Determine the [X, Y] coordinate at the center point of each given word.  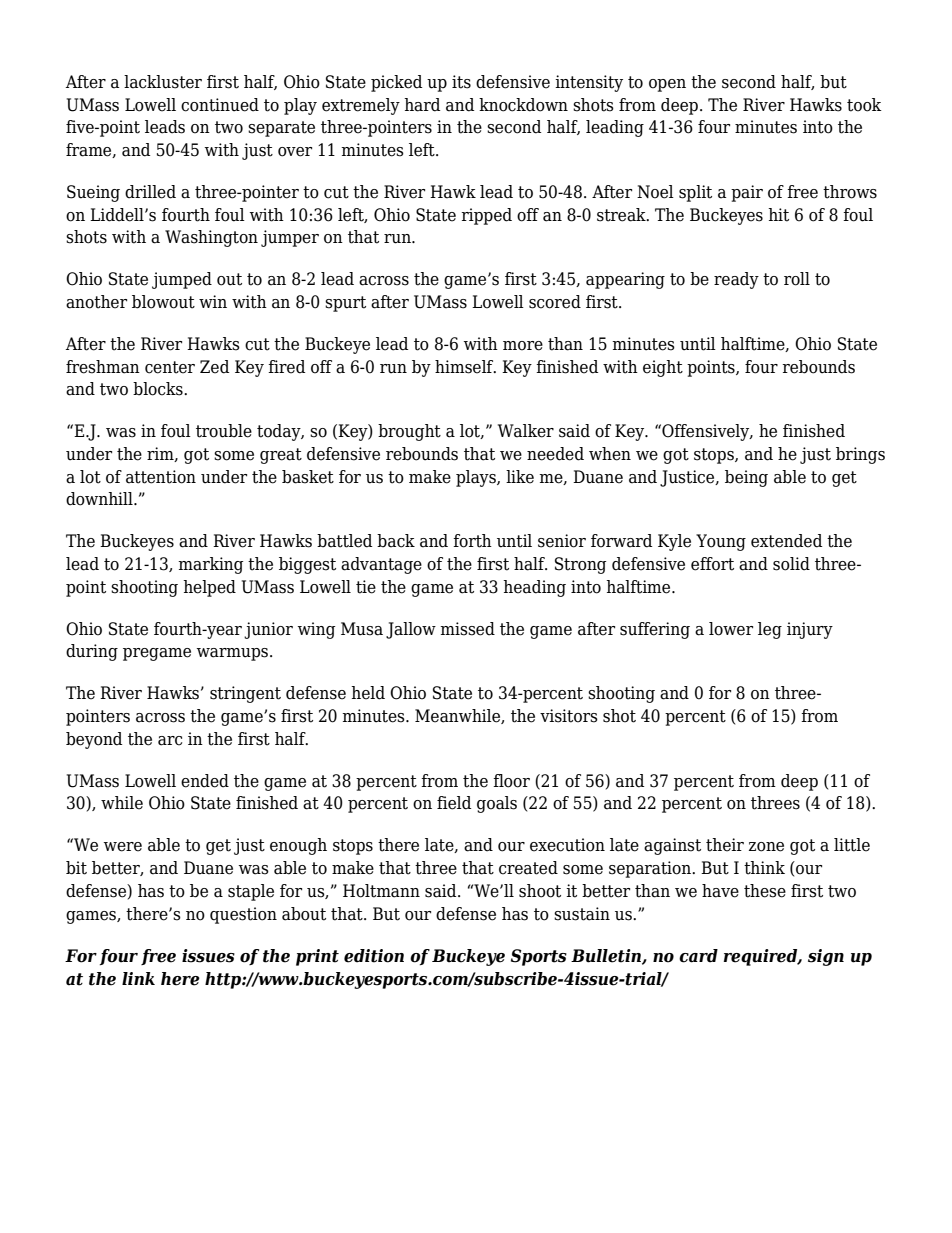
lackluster [163, 82]
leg [770, 630]
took [864, 105]
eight [663, 368]
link [138, 978]
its [461, 82]
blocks [159, 389]
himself [465, 367]
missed [467, 629]
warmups [232, 654]
